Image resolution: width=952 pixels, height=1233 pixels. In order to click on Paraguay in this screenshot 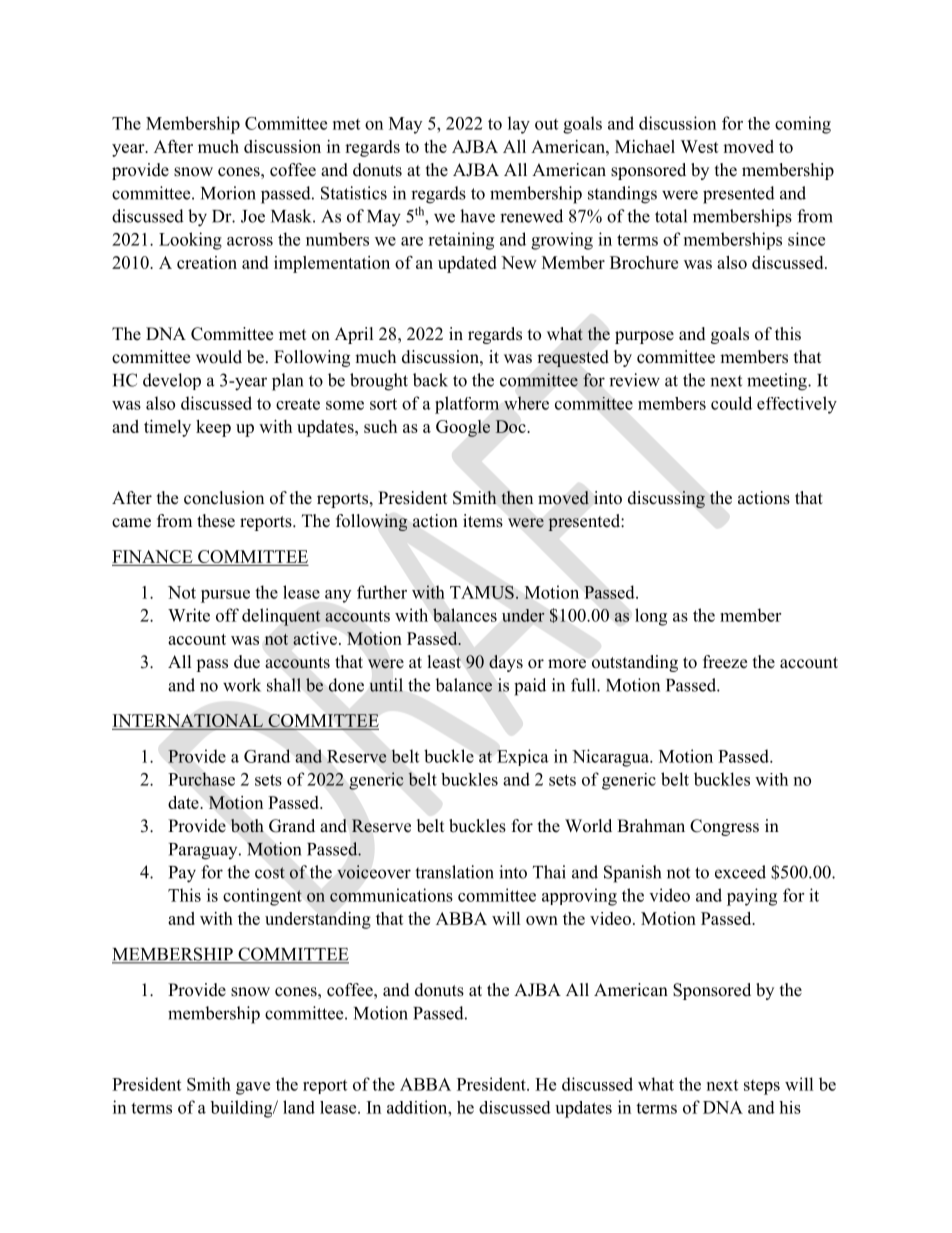, I will do `click(204, 851)`.
